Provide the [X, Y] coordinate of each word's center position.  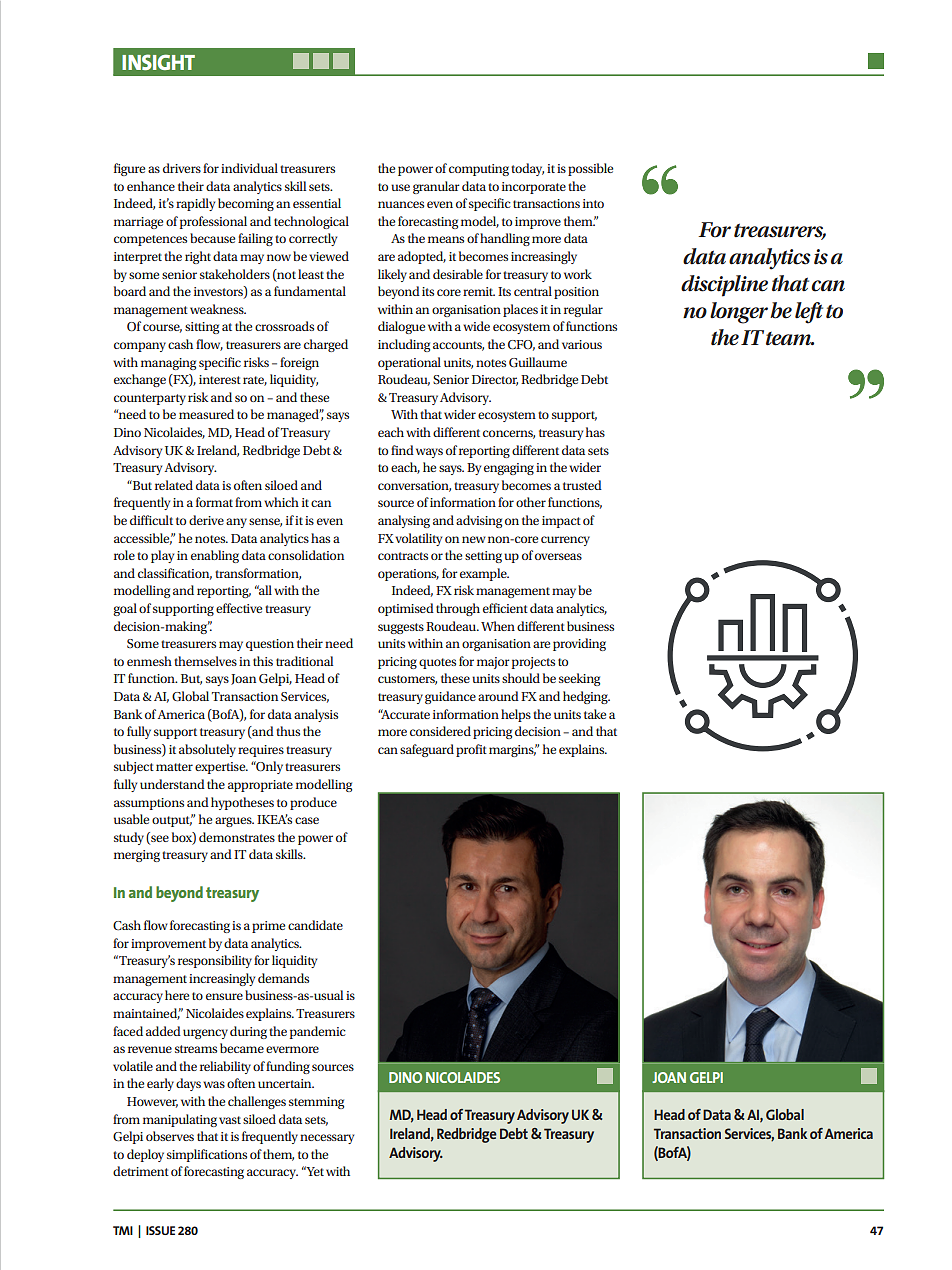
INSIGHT [158, 62]
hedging [586, 697]
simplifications [207, 1155]
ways [429, 453]
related [174, 485]
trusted [582, 485]
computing [479, 170]
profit [471, 750]
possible [590, 169]
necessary [327, 1139]
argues [234, 822]
